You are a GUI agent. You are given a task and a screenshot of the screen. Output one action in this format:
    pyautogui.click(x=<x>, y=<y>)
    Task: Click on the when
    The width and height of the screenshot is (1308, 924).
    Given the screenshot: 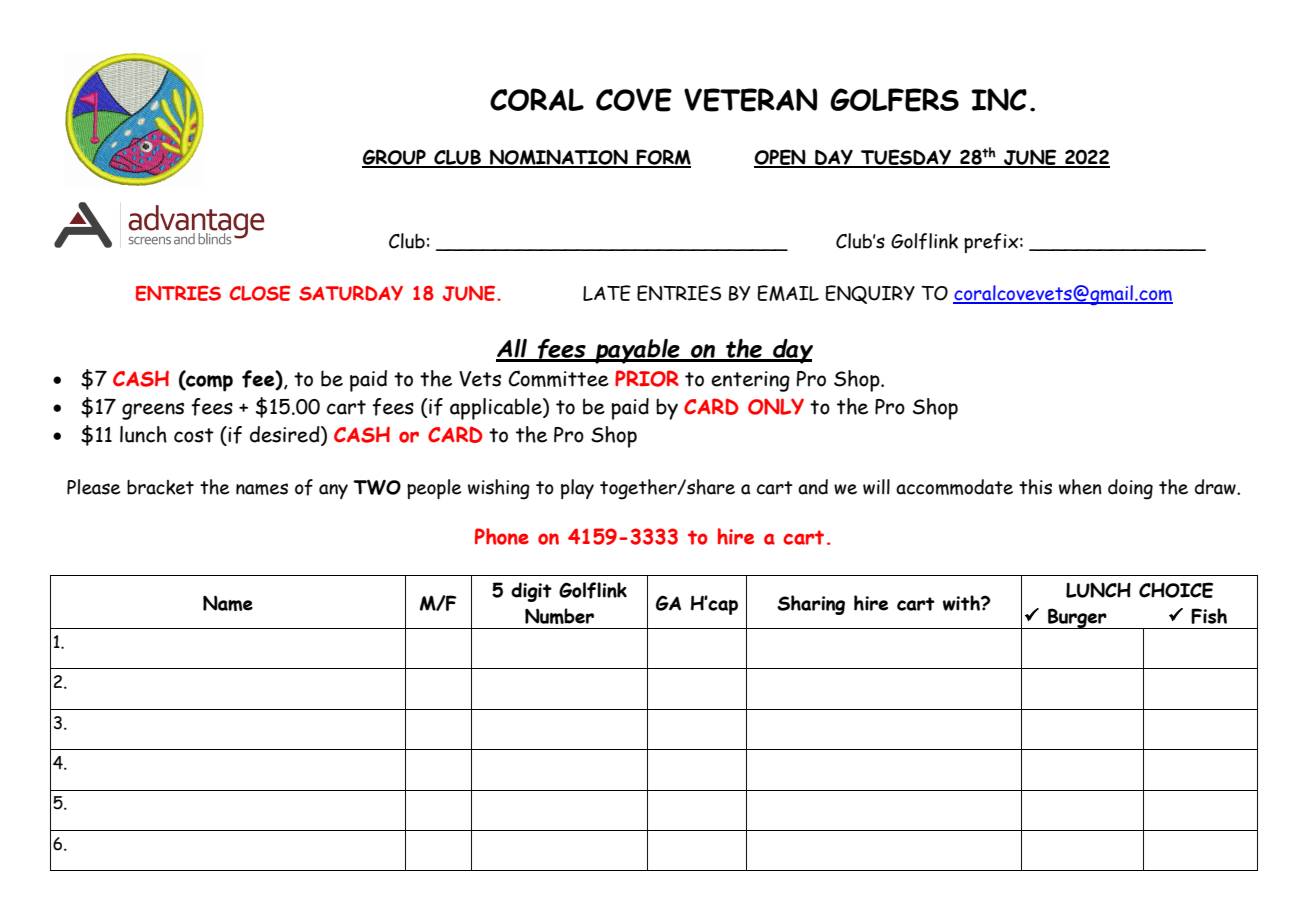 What is the action you would take?
    pyautogui.click(x=1080, y=487)
